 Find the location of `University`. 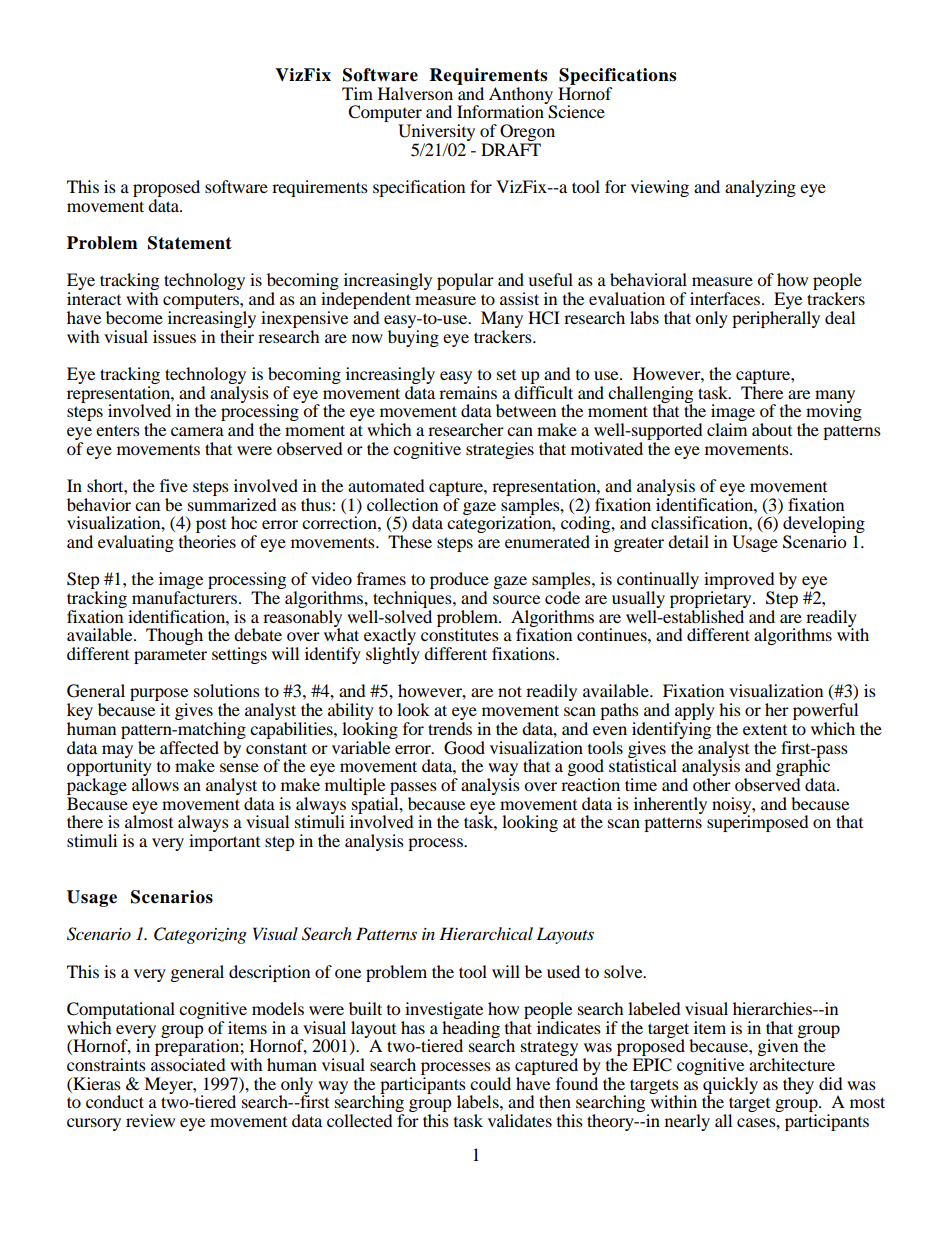

University is located at coordinates (436, 134).
